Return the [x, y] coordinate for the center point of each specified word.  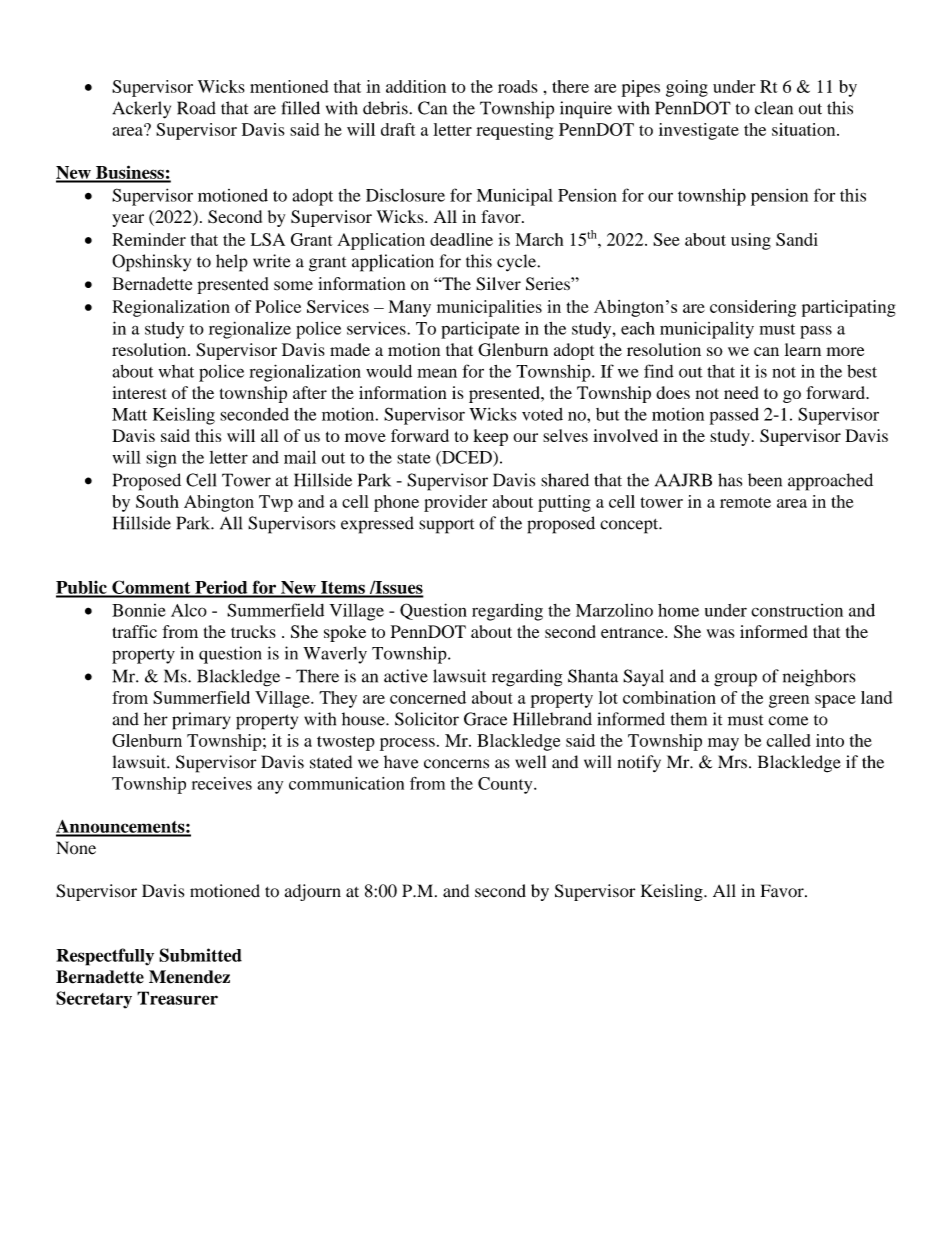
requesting [515, 131]
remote [745, 502]
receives [222, 783]
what [176, 371]
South [157, 501]
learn [803, 349]
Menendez [189, 977]
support [446, 526]
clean [774, 108]
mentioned [289, 86]
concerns [456, 764]
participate [480, 330]
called [788, 740]
